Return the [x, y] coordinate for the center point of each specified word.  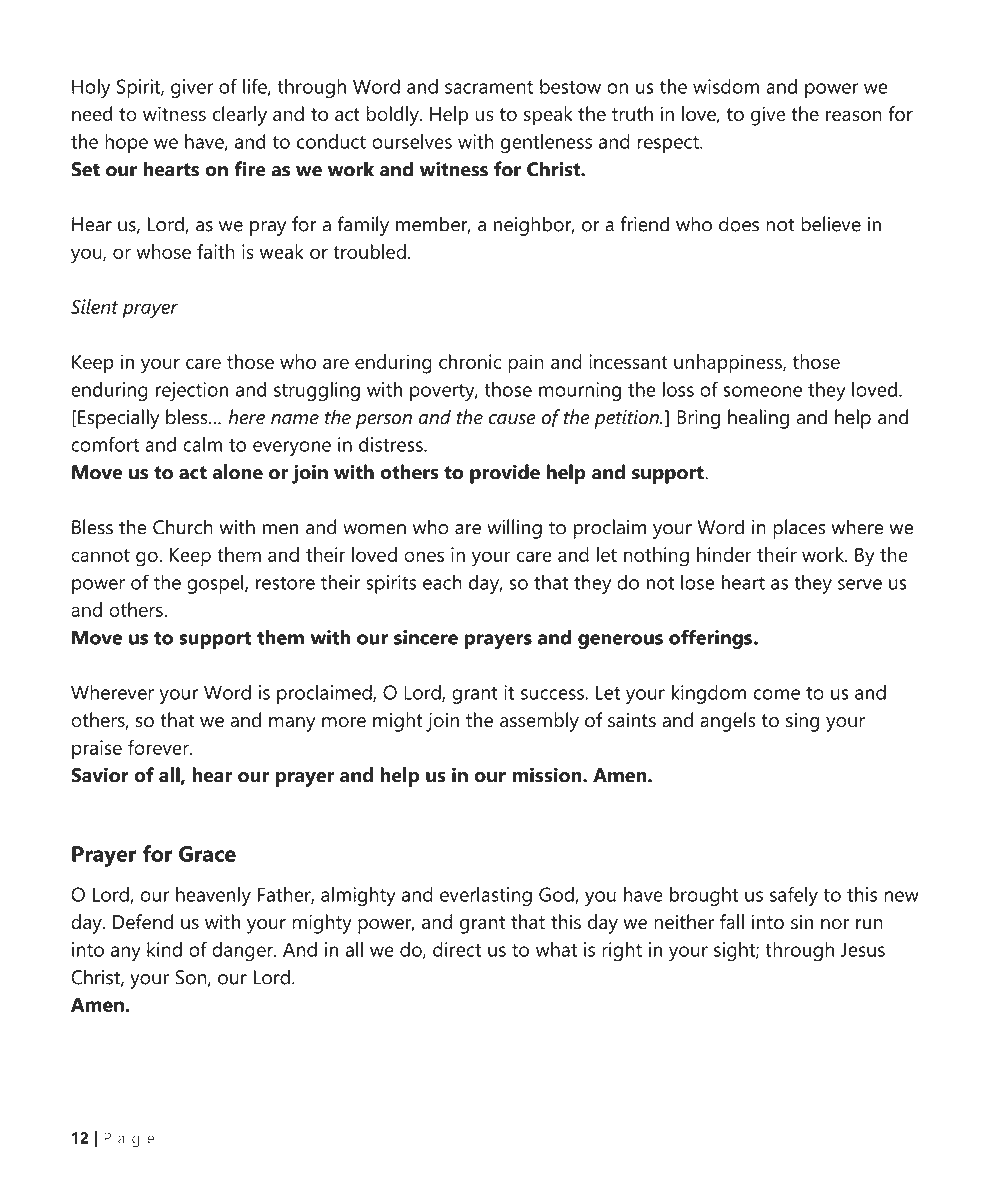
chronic [470, 361]
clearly [240, 116]
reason [854, 116]
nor [835, 924]
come [776, 694]
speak [548, 116]
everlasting [486, 896]
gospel [216, 584]
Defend [143, 921]
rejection [192, 391]
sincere [426, 637]
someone [762, 391]
